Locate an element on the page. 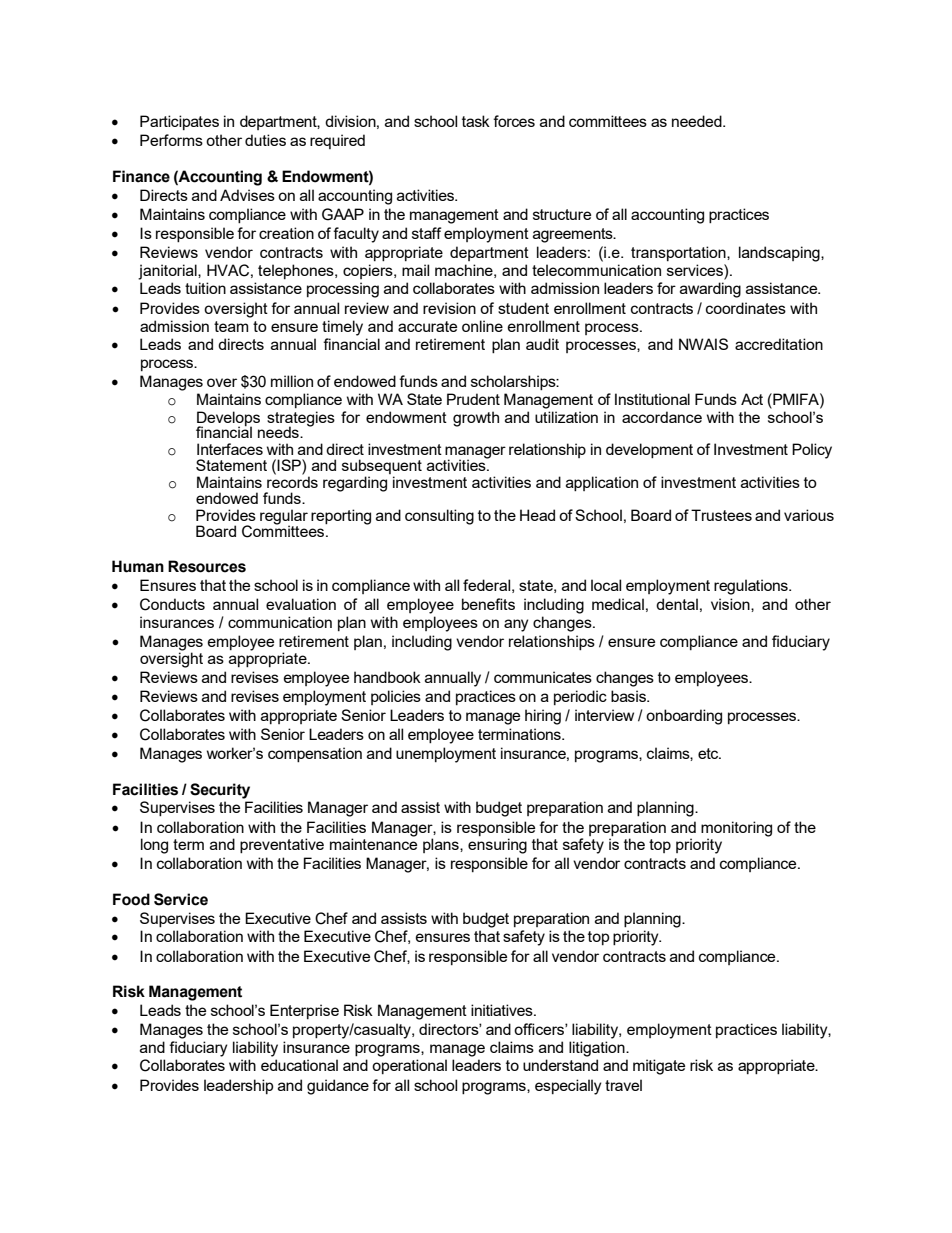 This image has width=952, height=1233. educational is located at coordinates (299, 1065).
